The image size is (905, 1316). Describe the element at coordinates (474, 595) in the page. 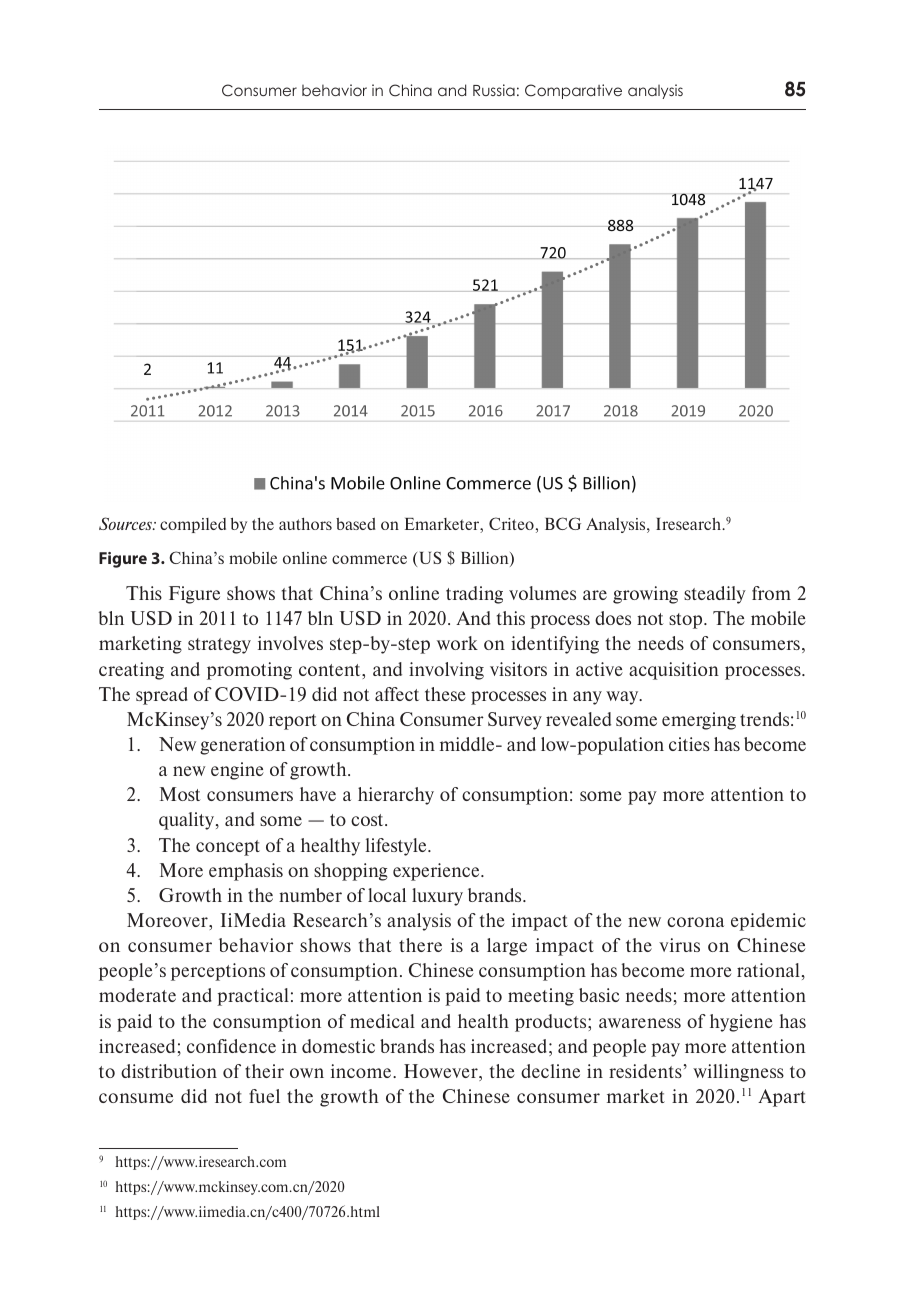

I see `trading` at that location.
